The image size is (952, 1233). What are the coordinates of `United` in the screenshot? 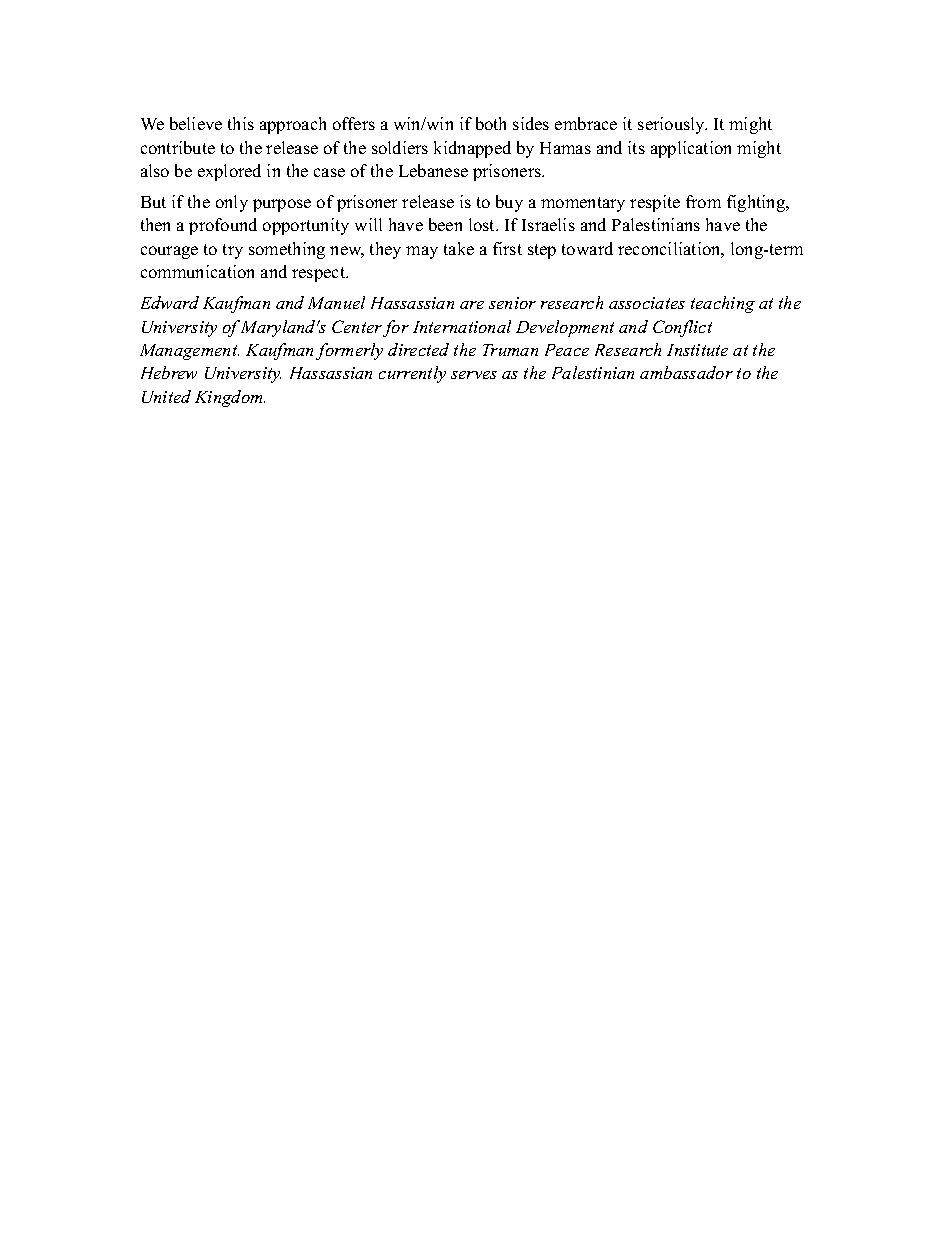 It's located at (166, 396).
